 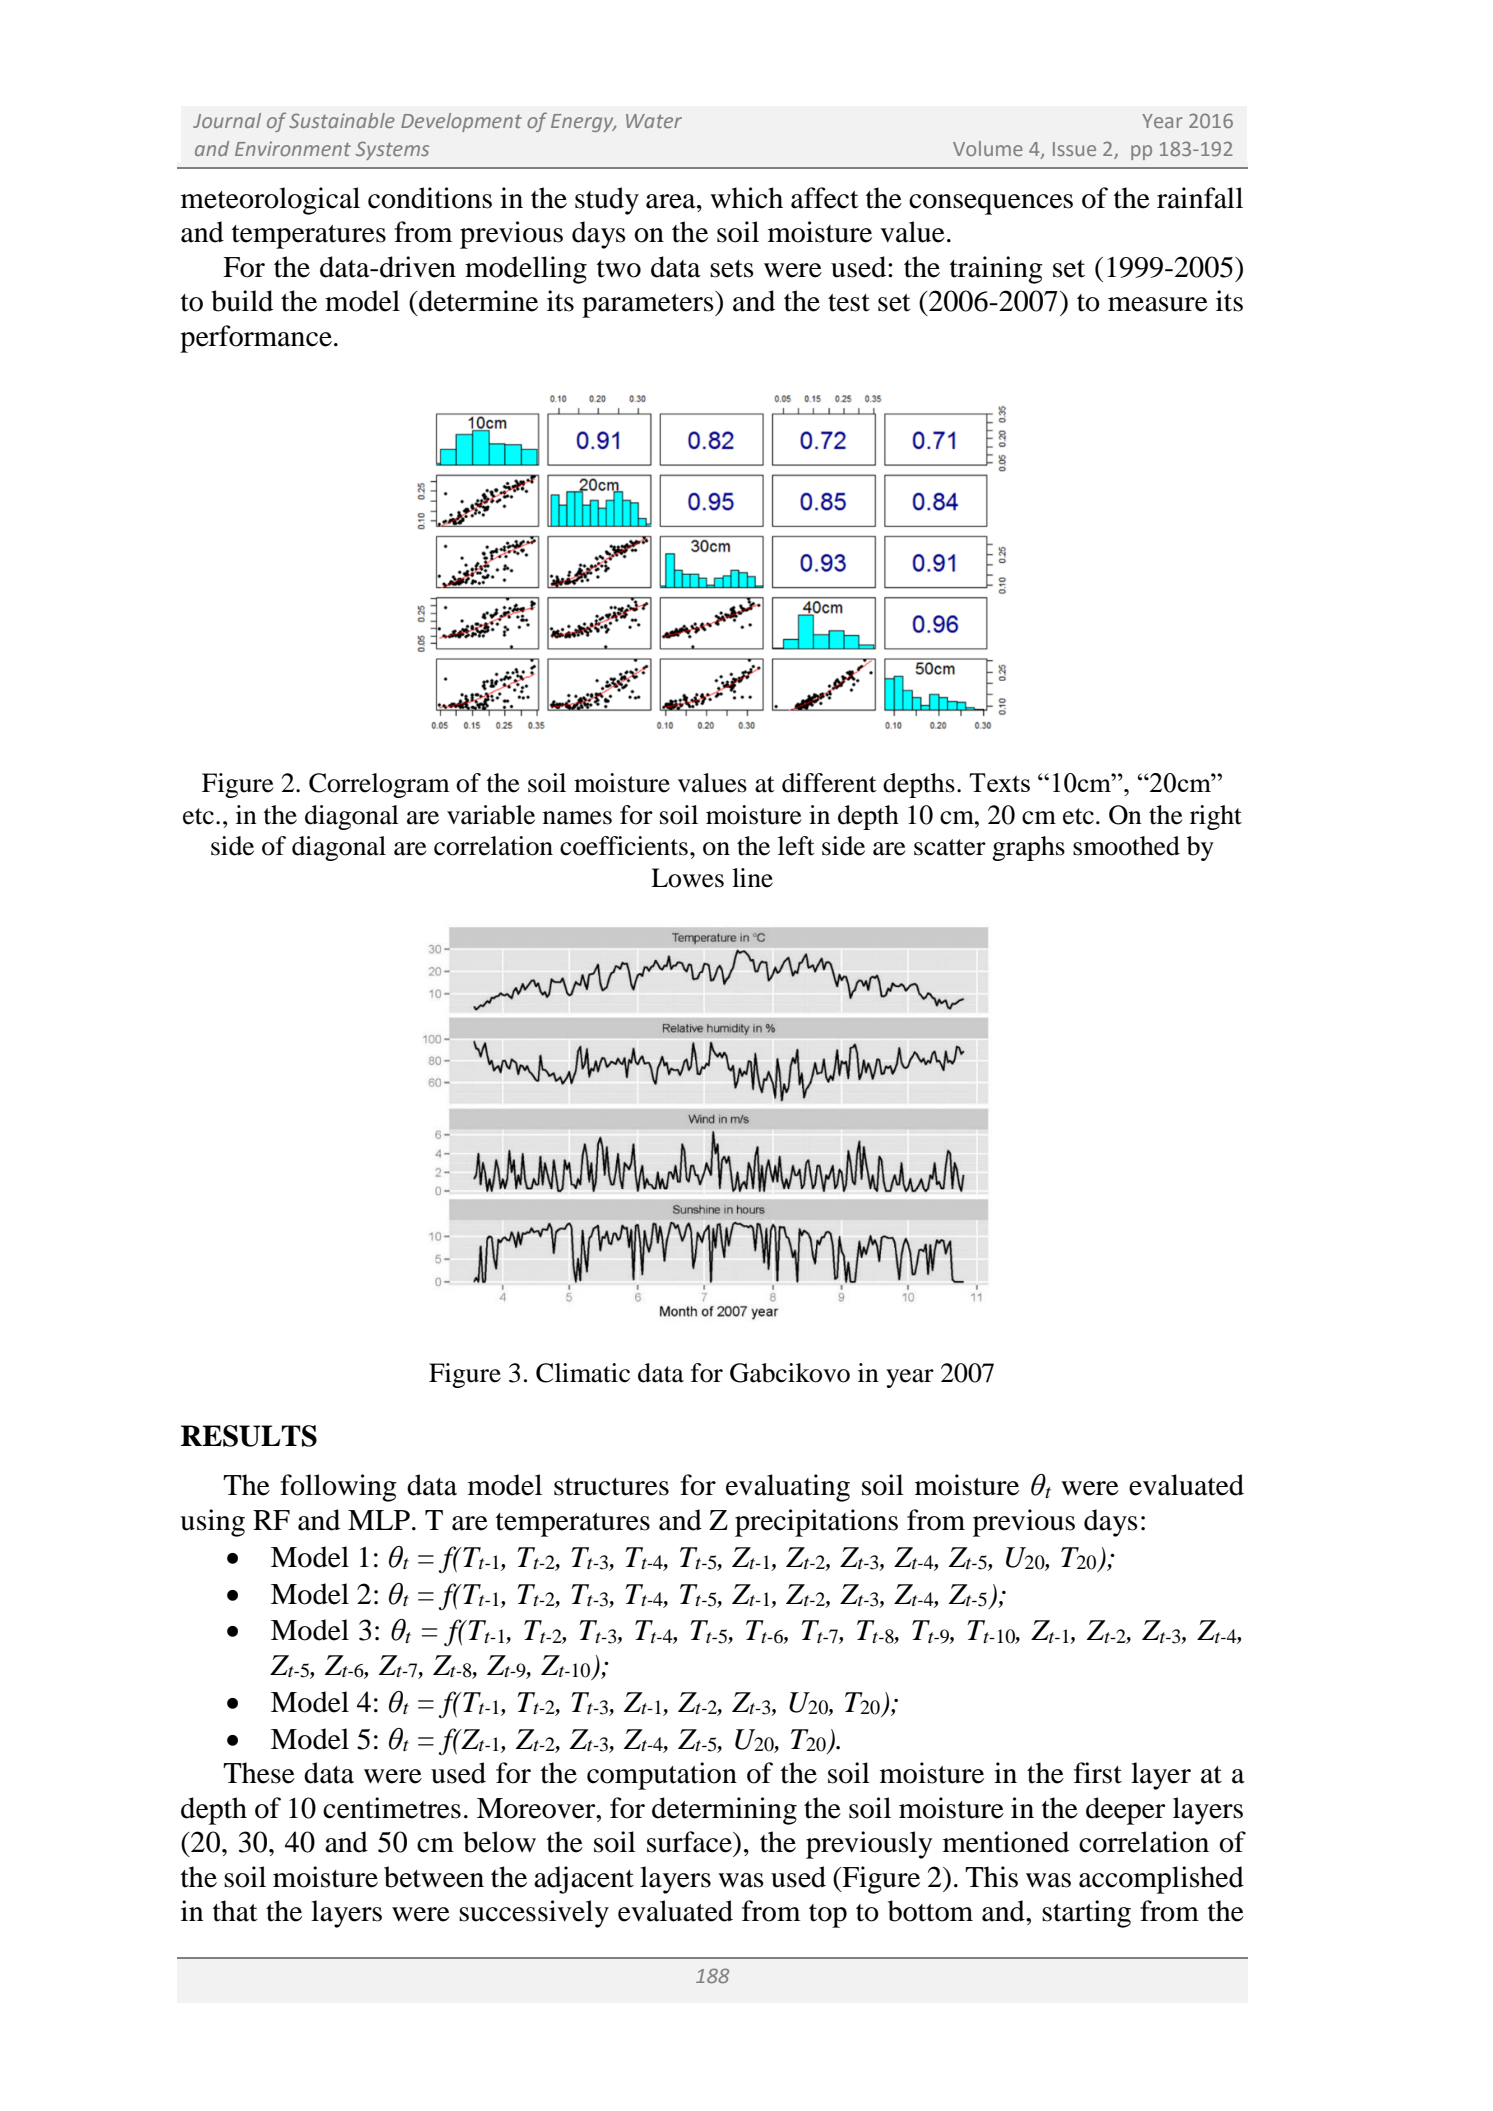 I want to click on Environment, so click(x=293, y=148).
